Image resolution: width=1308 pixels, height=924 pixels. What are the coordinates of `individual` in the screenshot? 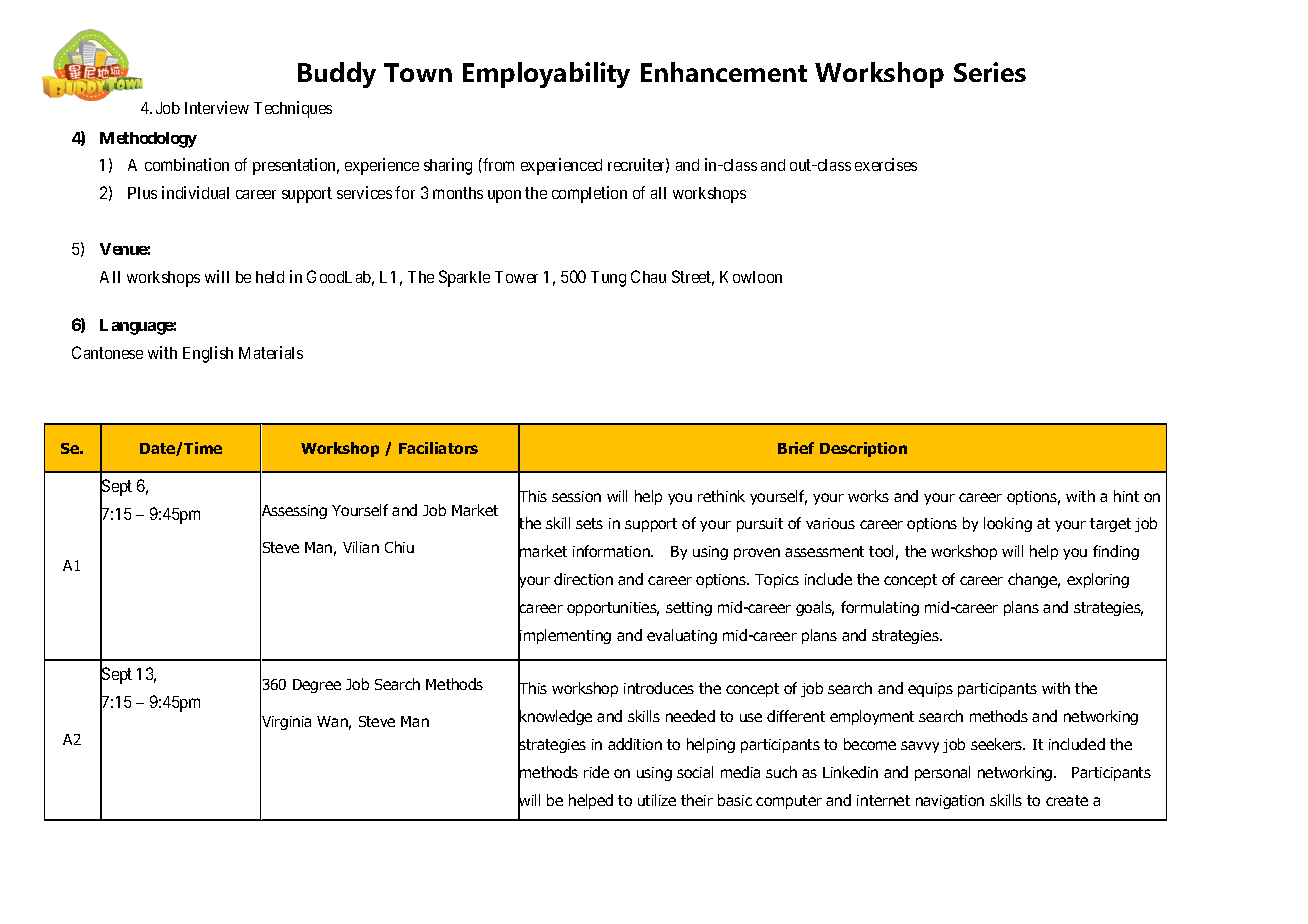 It's located at (195, 192).
